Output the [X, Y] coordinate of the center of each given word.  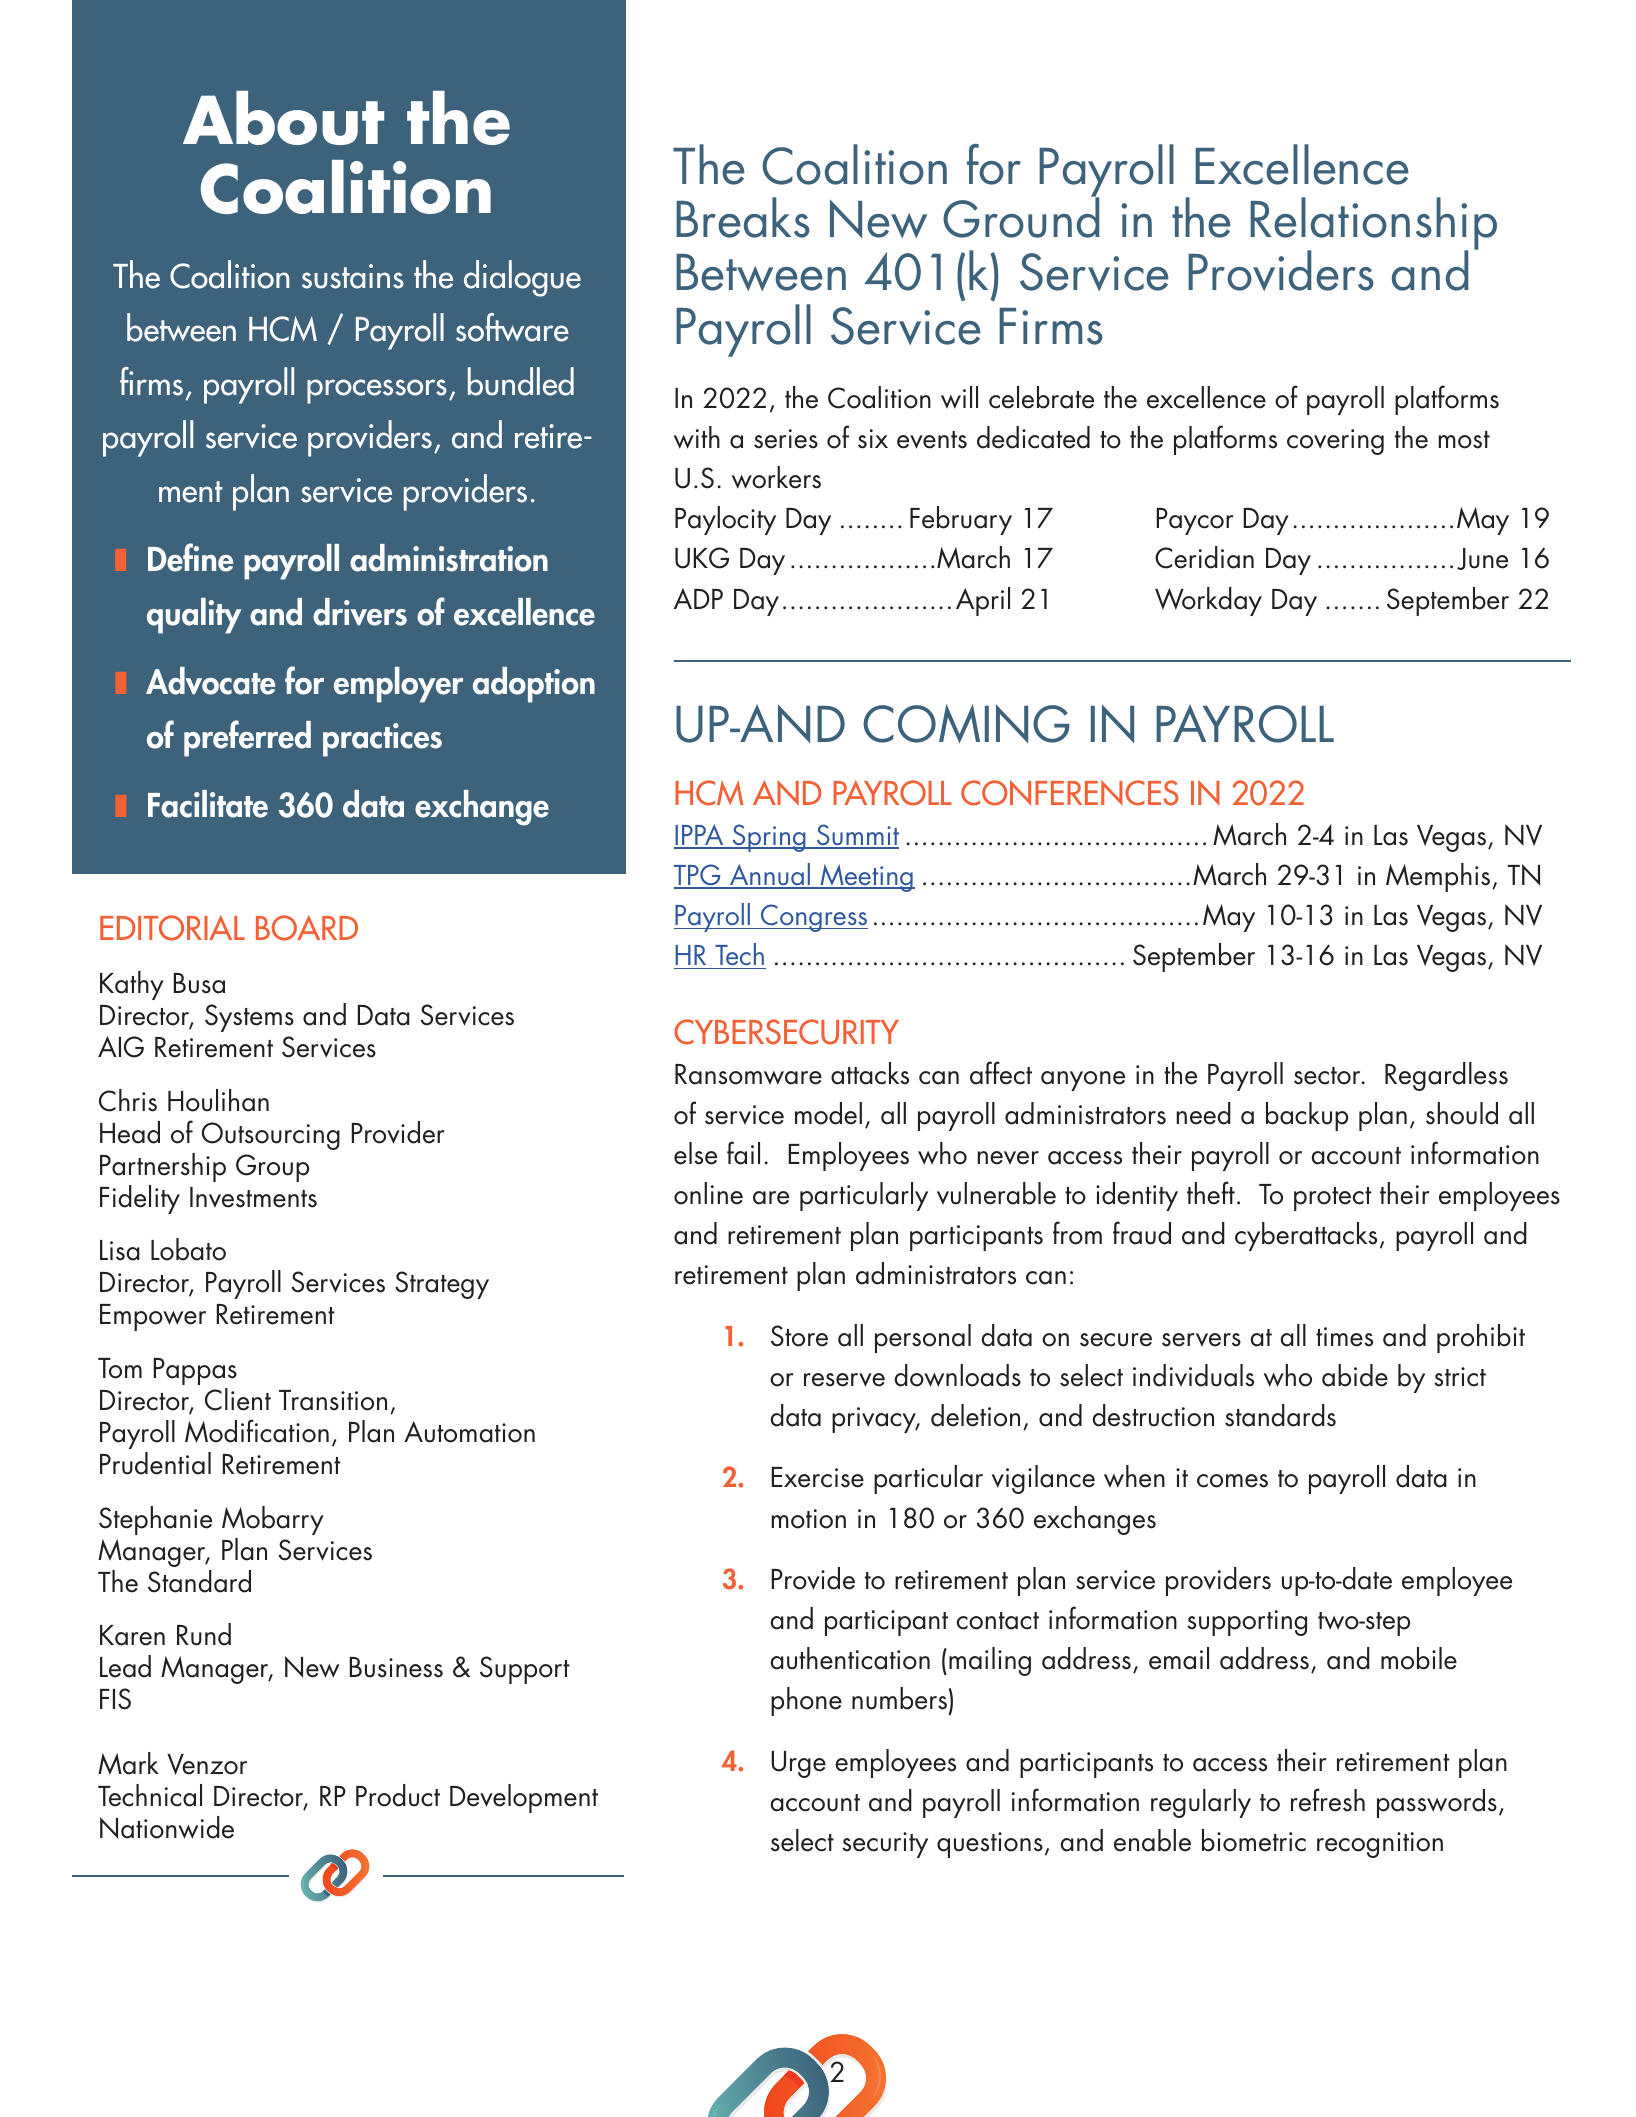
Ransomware [748, 1074]
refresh [1328, 1800]
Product [398, 1795]
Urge [798, 1764]
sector [1328, 1076]
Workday [1208, 601]
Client [238, 1399]
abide [1355, 1375]
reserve [844, 1380]
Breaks [743, 217]
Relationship [1373, 225]
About [283, 118]
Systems [249, 1018]
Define [190, 557]
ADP [698, 598]
